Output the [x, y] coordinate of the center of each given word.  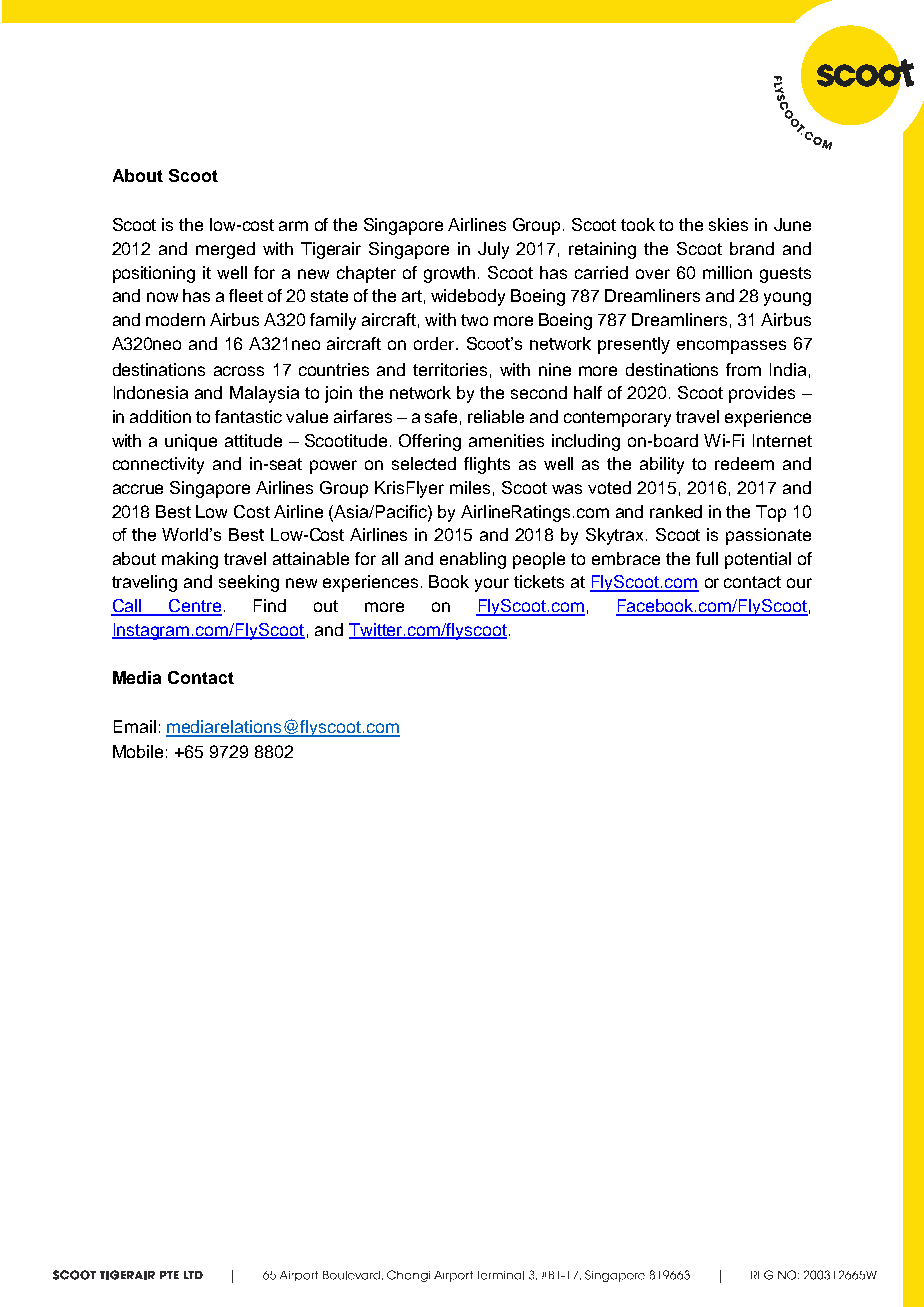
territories [450, 369]
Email [135, 726]
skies [728, 224]
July [493, 250]
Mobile [138, 751]
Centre [194, 607]
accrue [138, 489]
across [239, 371]
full [707, 558]
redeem [744, 463]
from [743, 369]
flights [487, 465]
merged [225, 250]
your [492, 585]
